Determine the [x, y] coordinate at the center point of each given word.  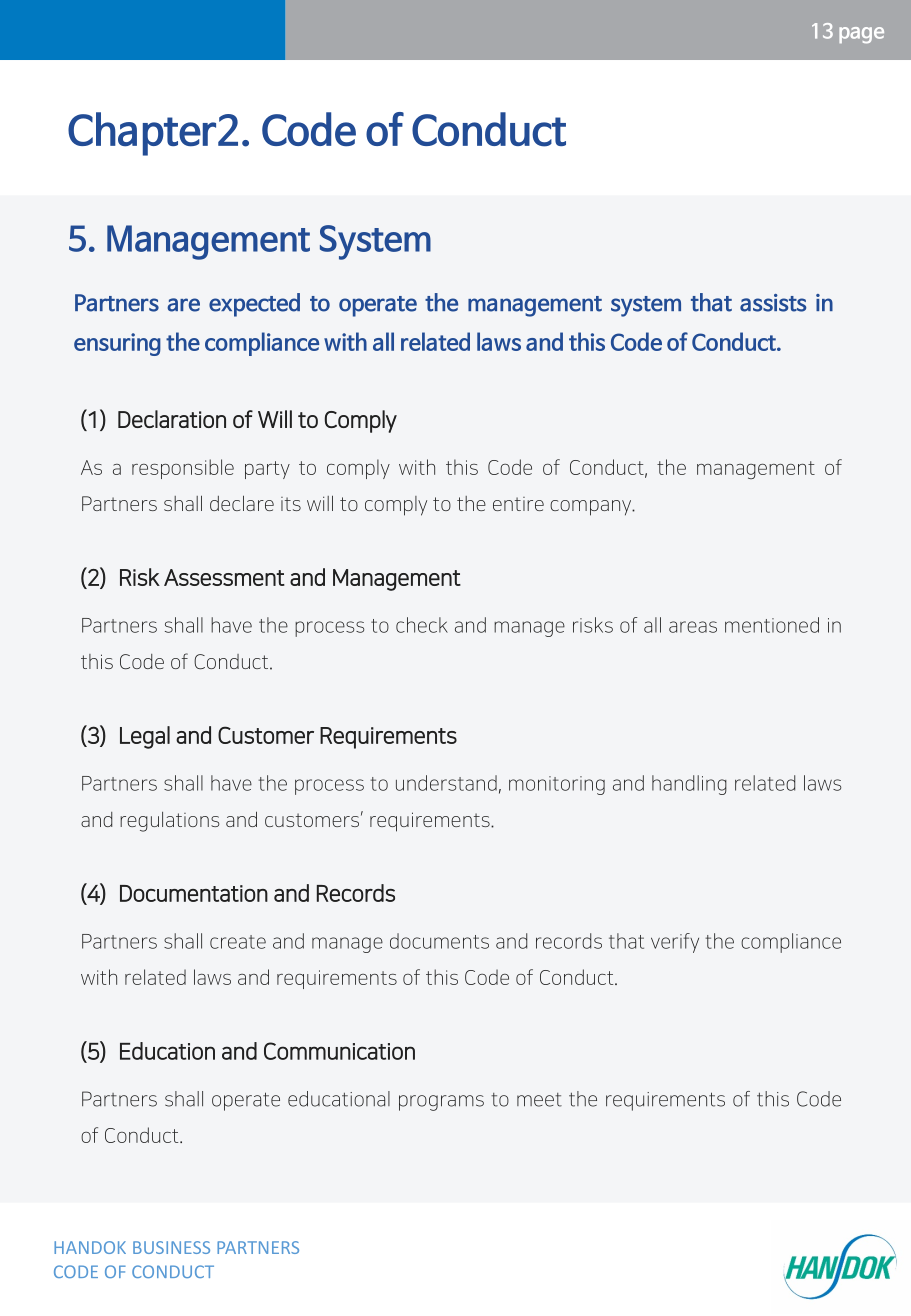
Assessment [224, 577]
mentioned [772, 625]
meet [539, 1100]
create [238, 942]
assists [773, 303]
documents [439, 941]
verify [675, 943]
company [592, 508]
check [422, 625]
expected [254, 305]
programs [441, 1103]
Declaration [172, 419]
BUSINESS [171, 1247]
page [861, 35]
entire [518, 504]
